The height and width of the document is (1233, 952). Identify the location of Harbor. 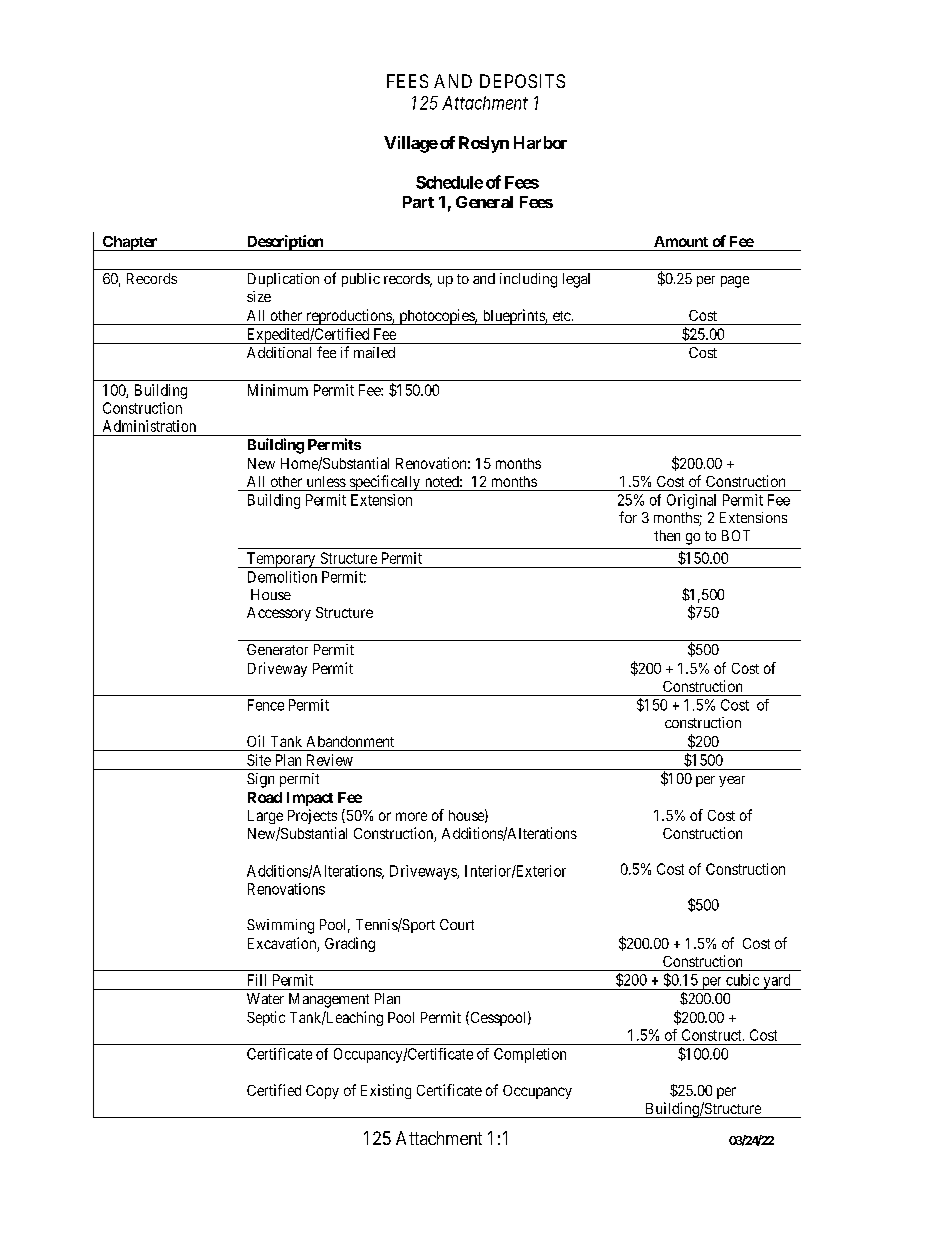
(540, 142).
